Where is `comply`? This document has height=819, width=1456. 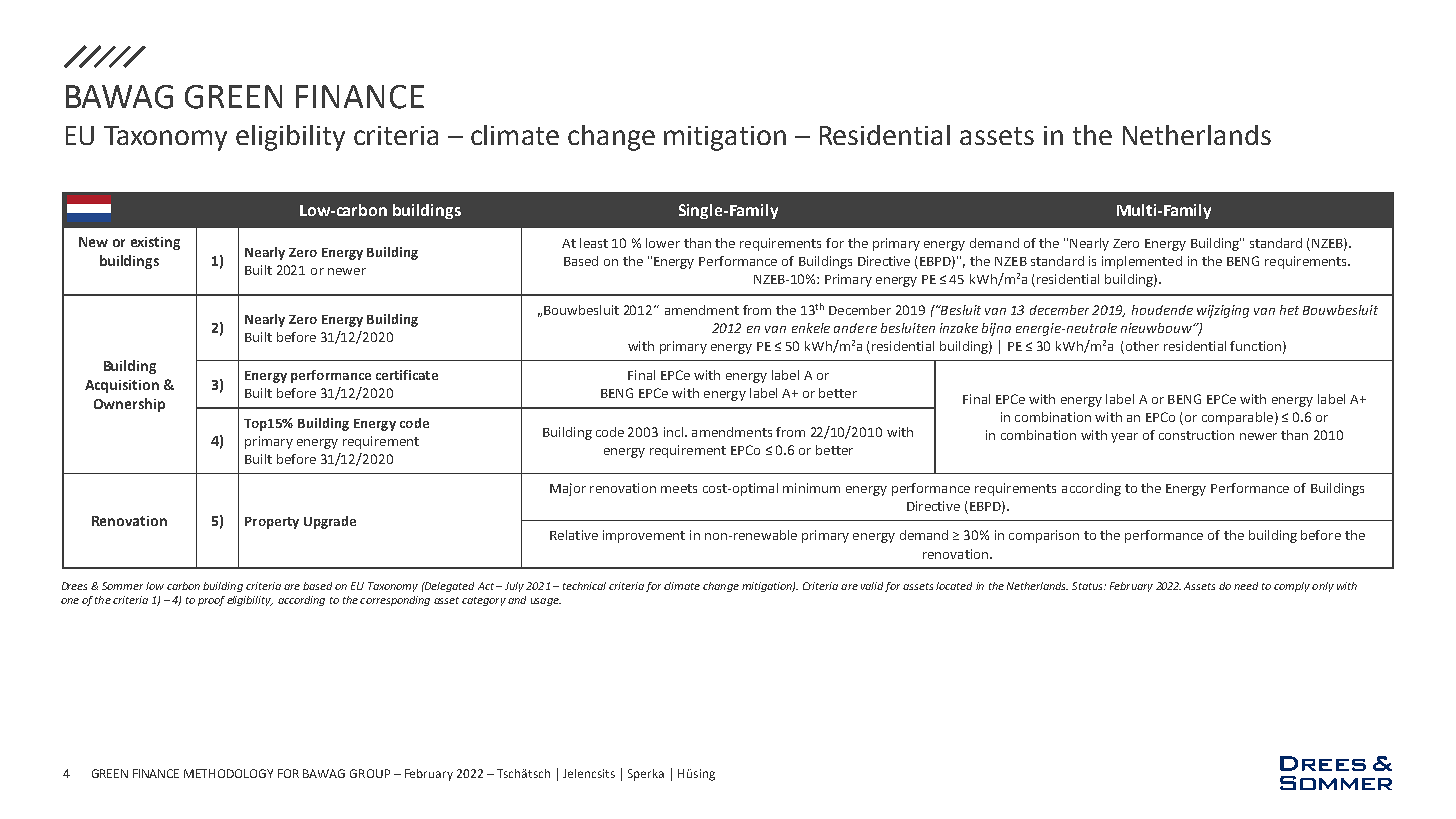 comply is located at coordinates (1292, 587).
